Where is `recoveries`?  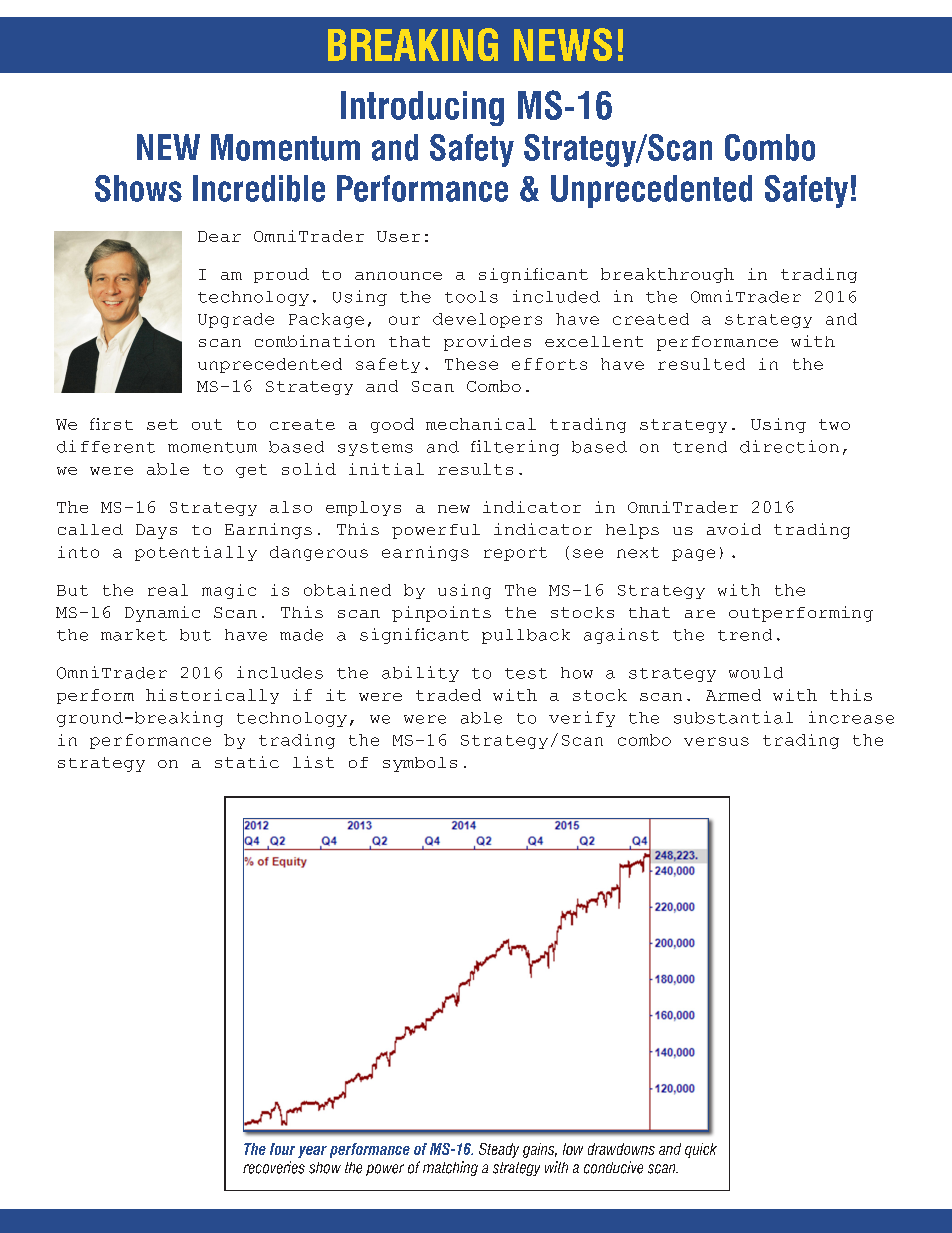
recoveries is located at coordinates (274, 1167).
